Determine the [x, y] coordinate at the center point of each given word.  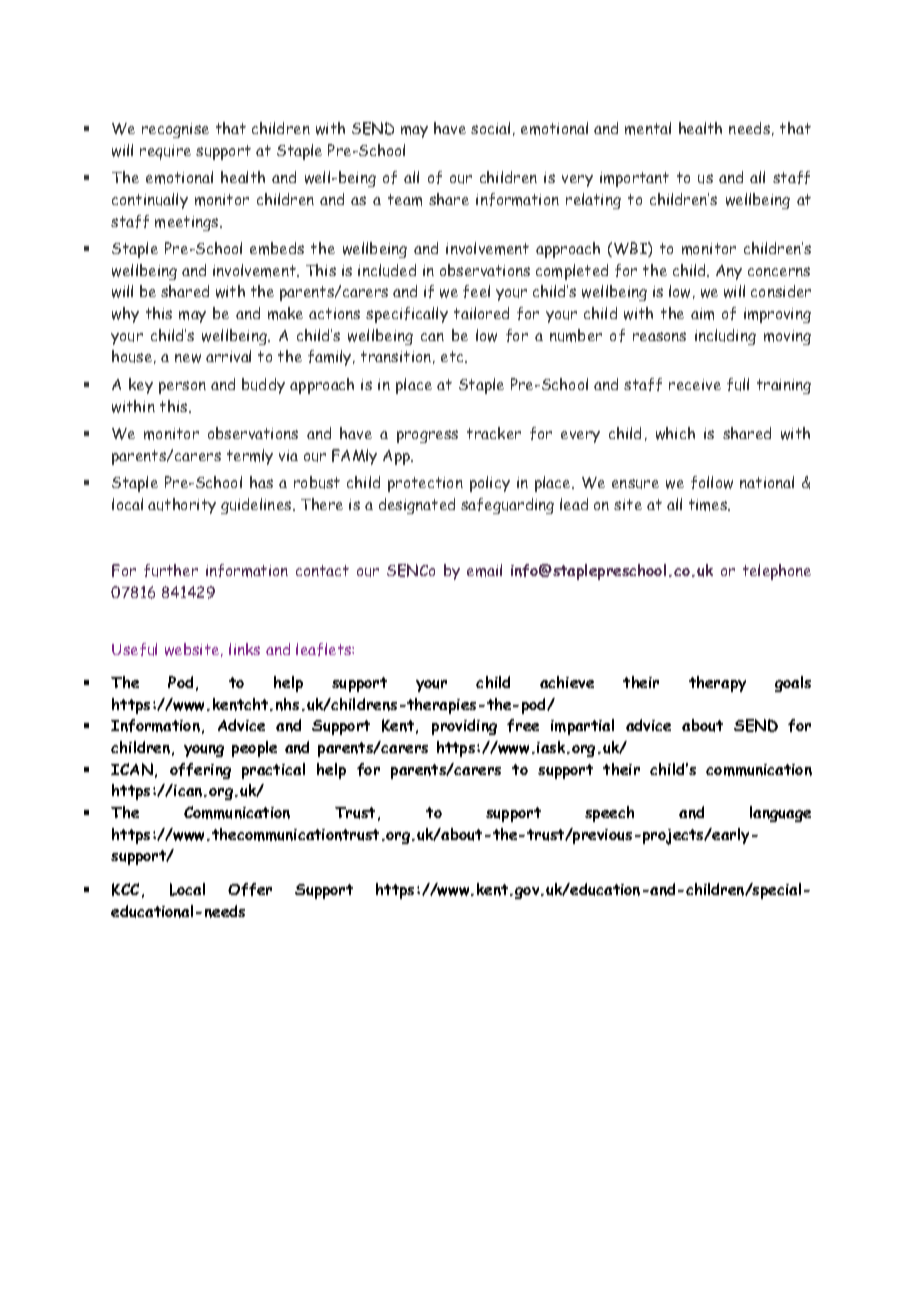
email [484, 570]
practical [273, 771]
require [165, 152]
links [244, 649]
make [285, 313]
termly [250, 457]
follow [712, 482]
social [490, 128]
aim [702, 314]
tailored [481, 313]
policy [490, 484]
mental [648, 128]
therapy [717, 684]
